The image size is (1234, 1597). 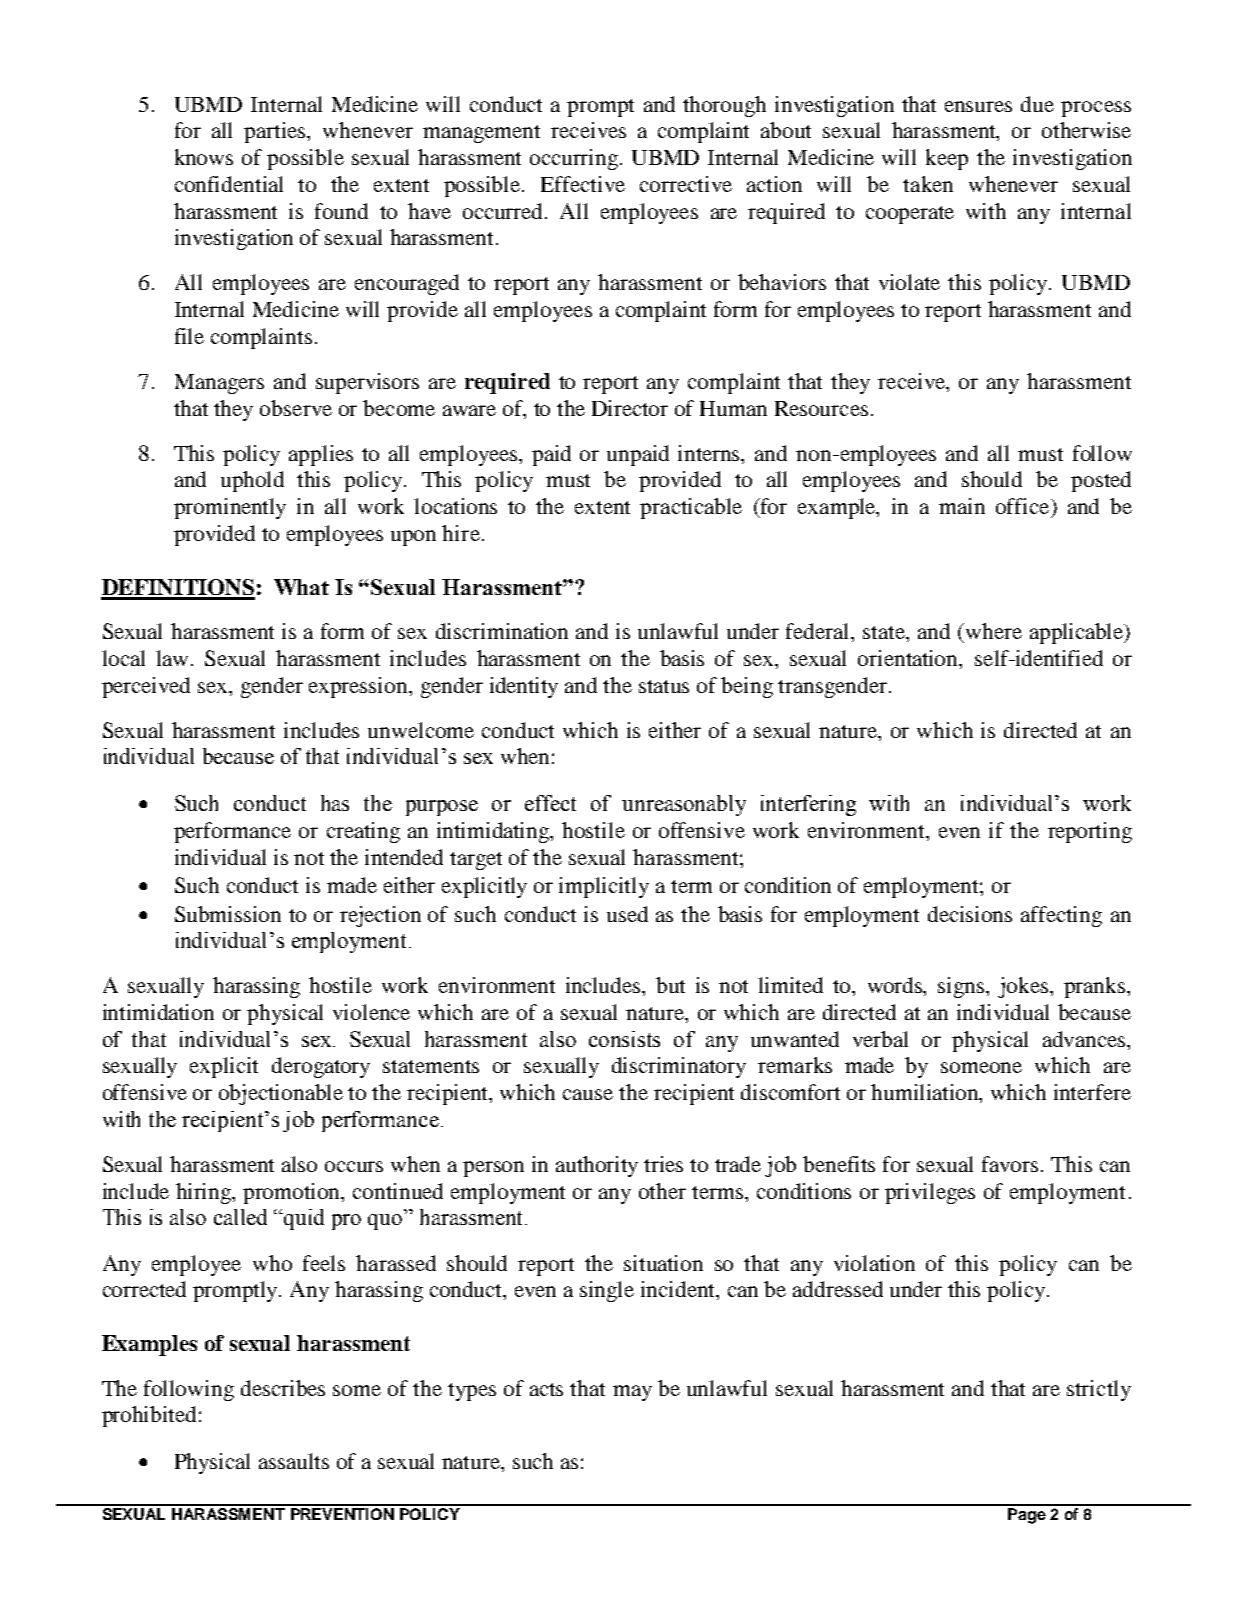 I want to click on parties, so click(x=276, y=132).
